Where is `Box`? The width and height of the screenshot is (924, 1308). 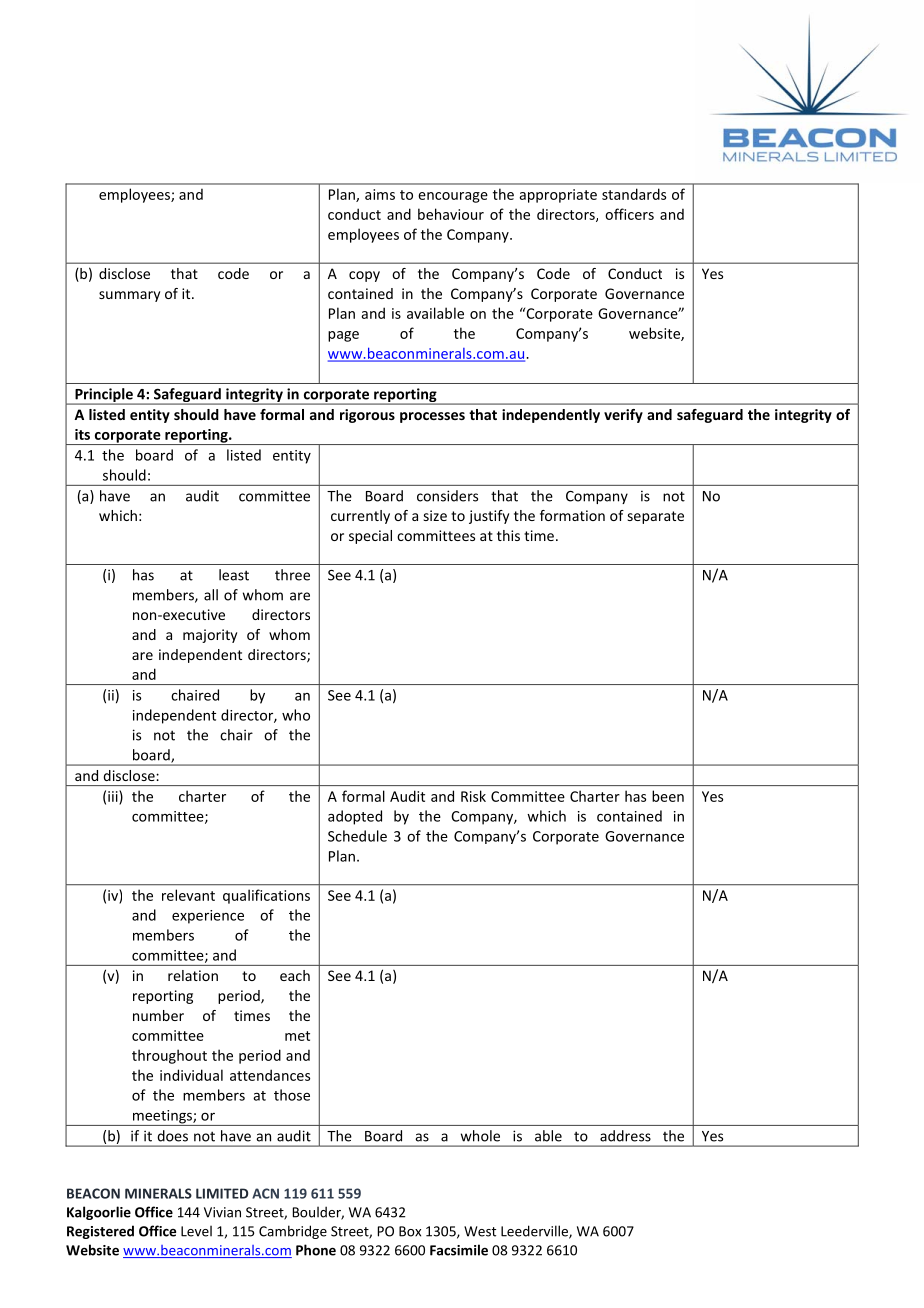 Box is located at coordinates (410, 1231).
